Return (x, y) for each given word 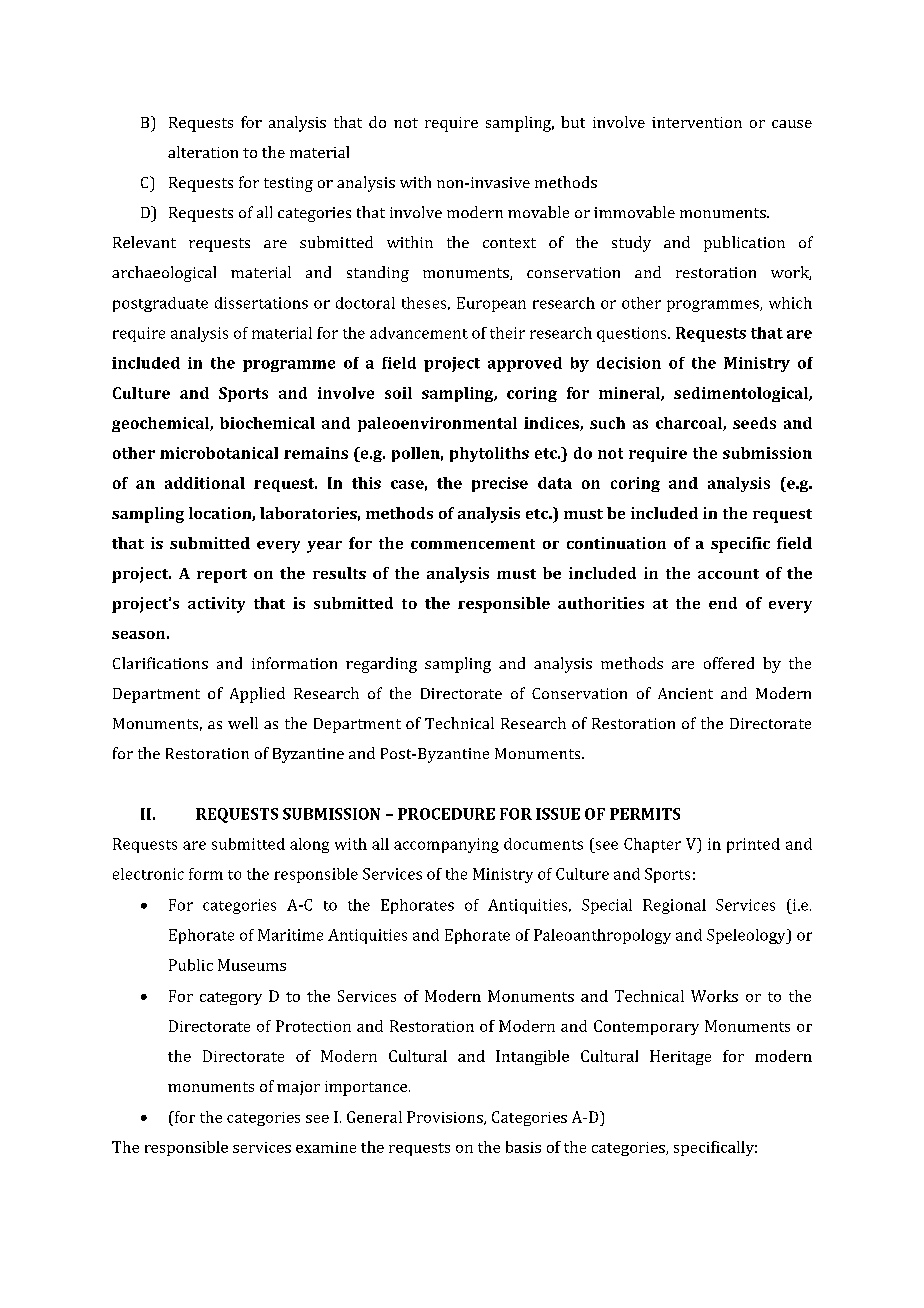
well (243, 723)
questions (633, 334)
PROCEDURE (446, 814)
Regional (674, 906)
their (507, 333)
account (728, 574)
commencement (473, 544)
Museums (252, 965)
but (573, 122)
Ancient (685, 693)
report (222, 576)
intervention (697, 122)
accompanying (446, 845)
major (298, 1088)
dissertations (261, 303)
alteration (203, 152)
